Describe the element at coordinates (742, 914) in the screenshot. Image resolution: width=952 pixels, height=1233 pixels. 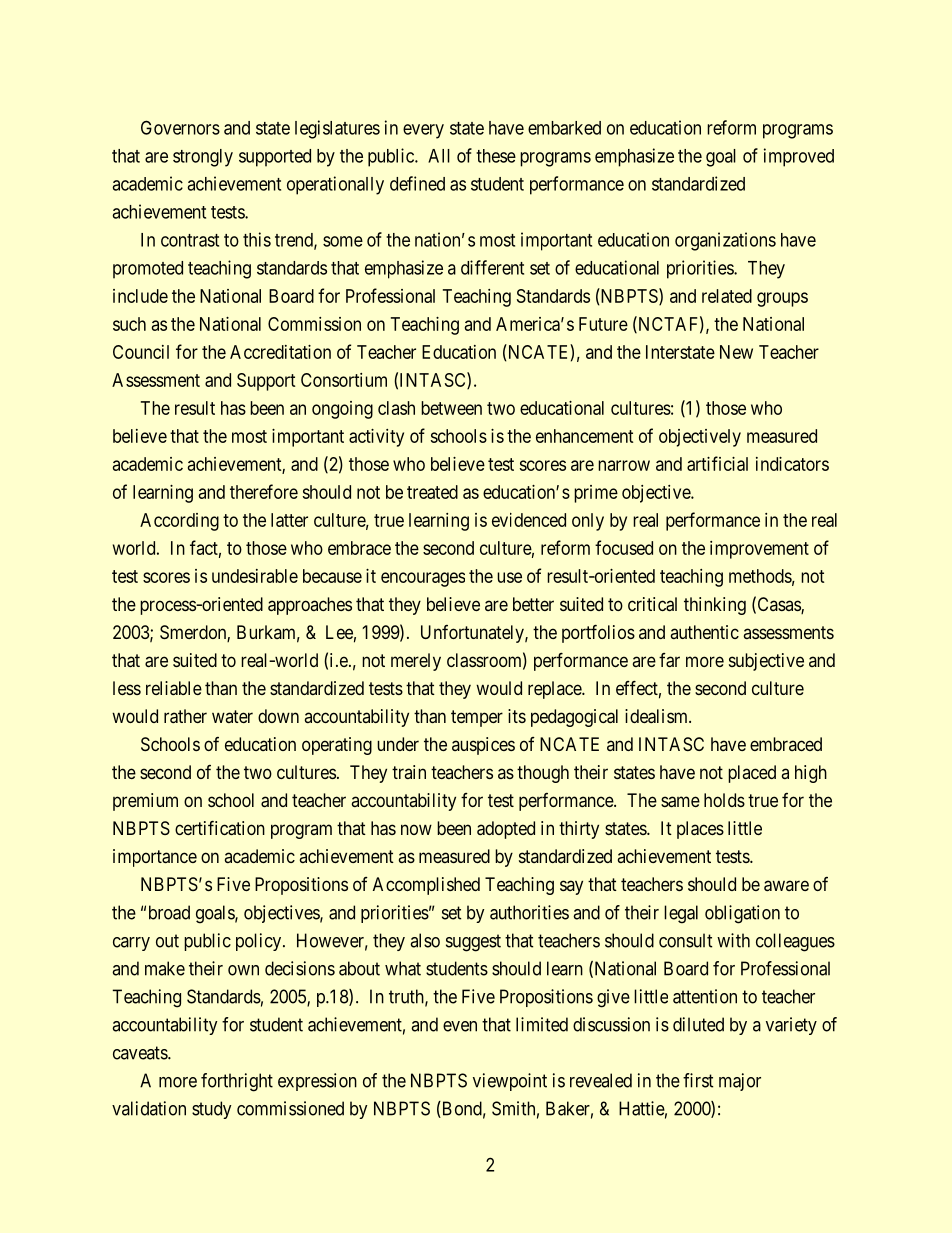
I see `obligation` at that location.
